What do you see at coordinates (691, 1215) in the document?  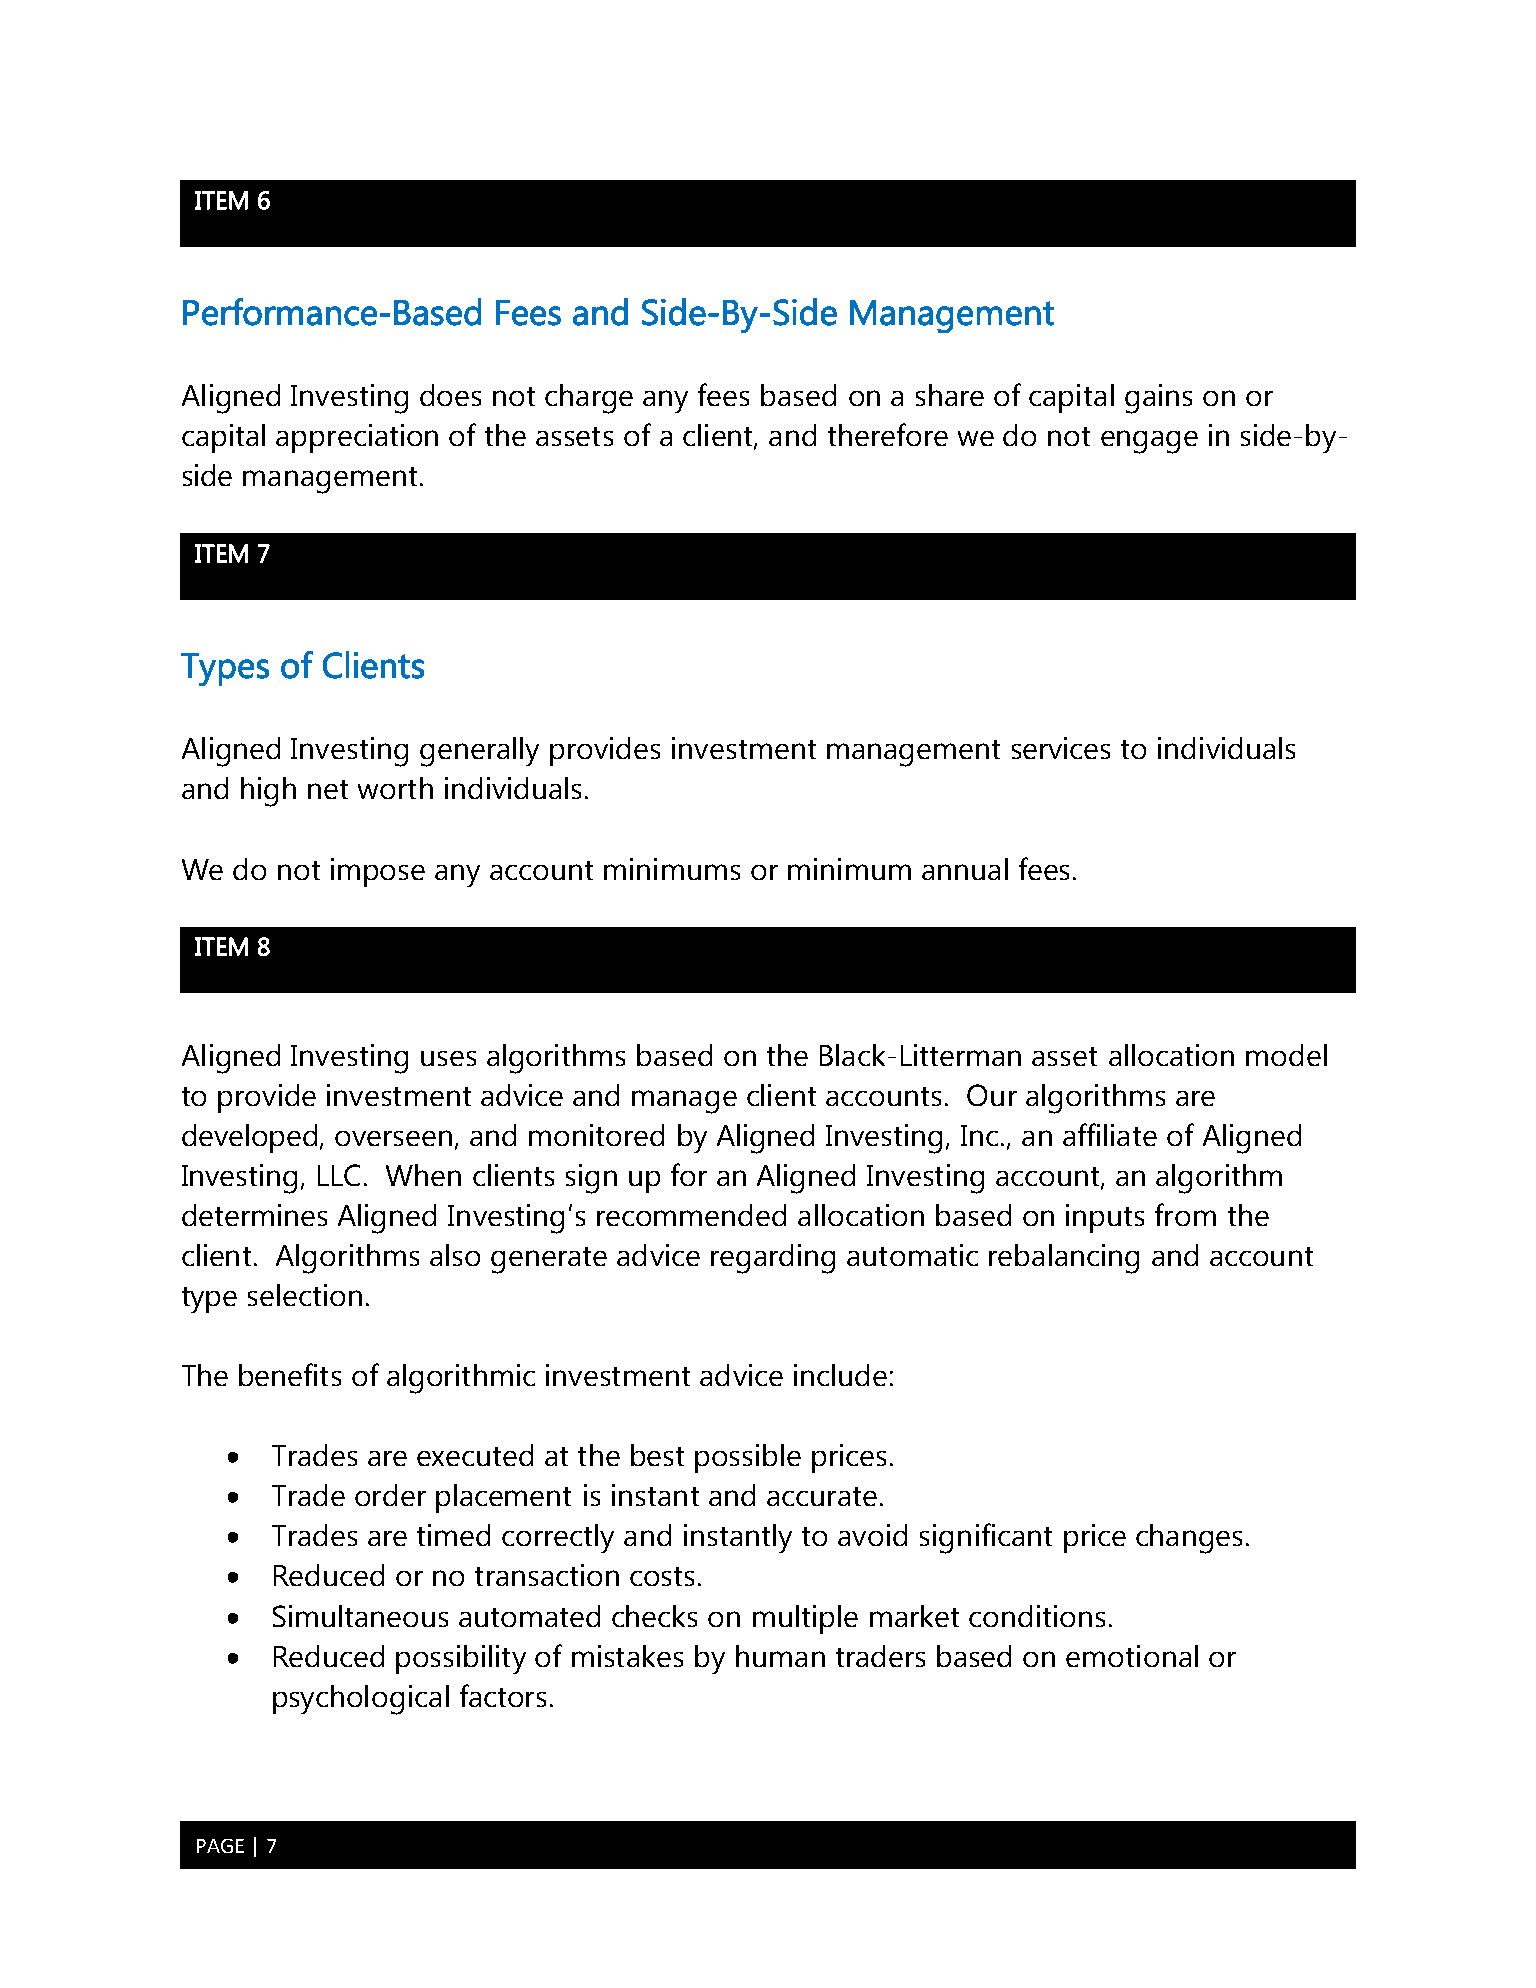 I see `recommended` at bounding box center [691, 1215].
